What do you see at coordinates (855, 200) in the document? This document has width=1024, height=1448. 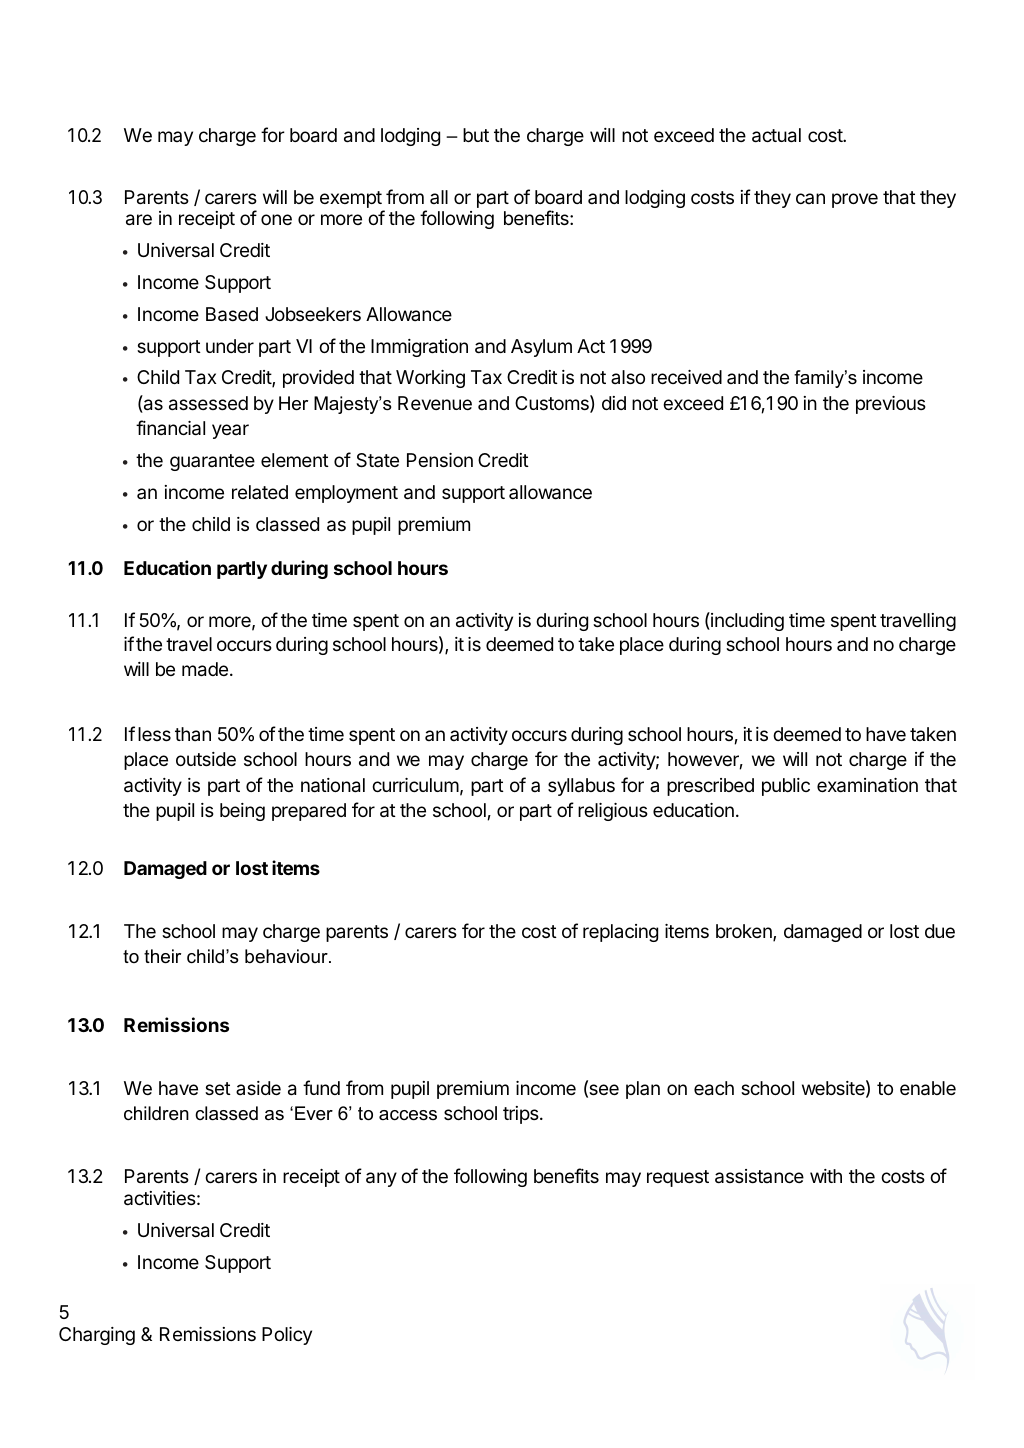 I see `prove` at bounding box center [855, 200].
